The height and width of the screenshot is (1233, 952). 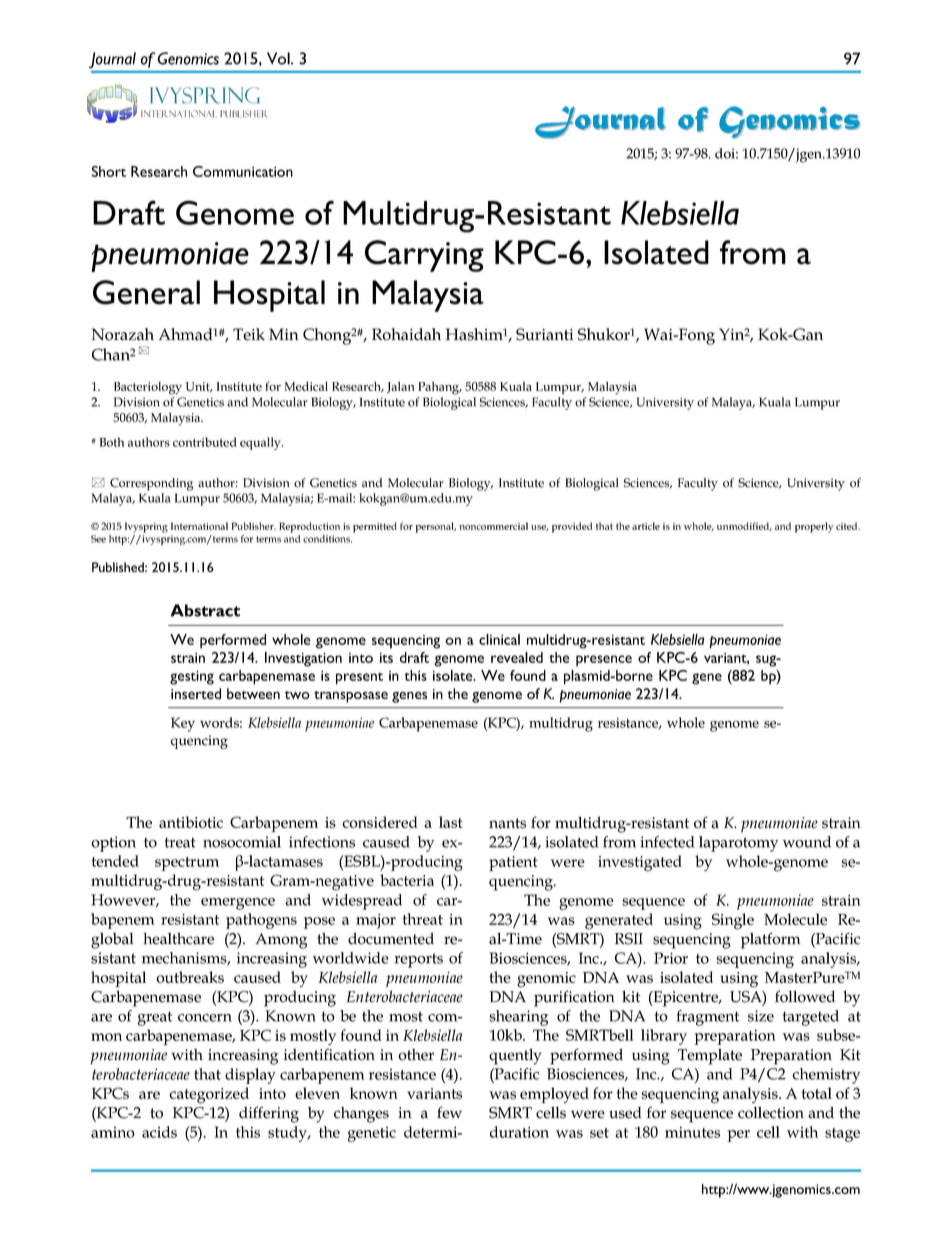 I want to click on Pahang, so click(x=440, y=388).
